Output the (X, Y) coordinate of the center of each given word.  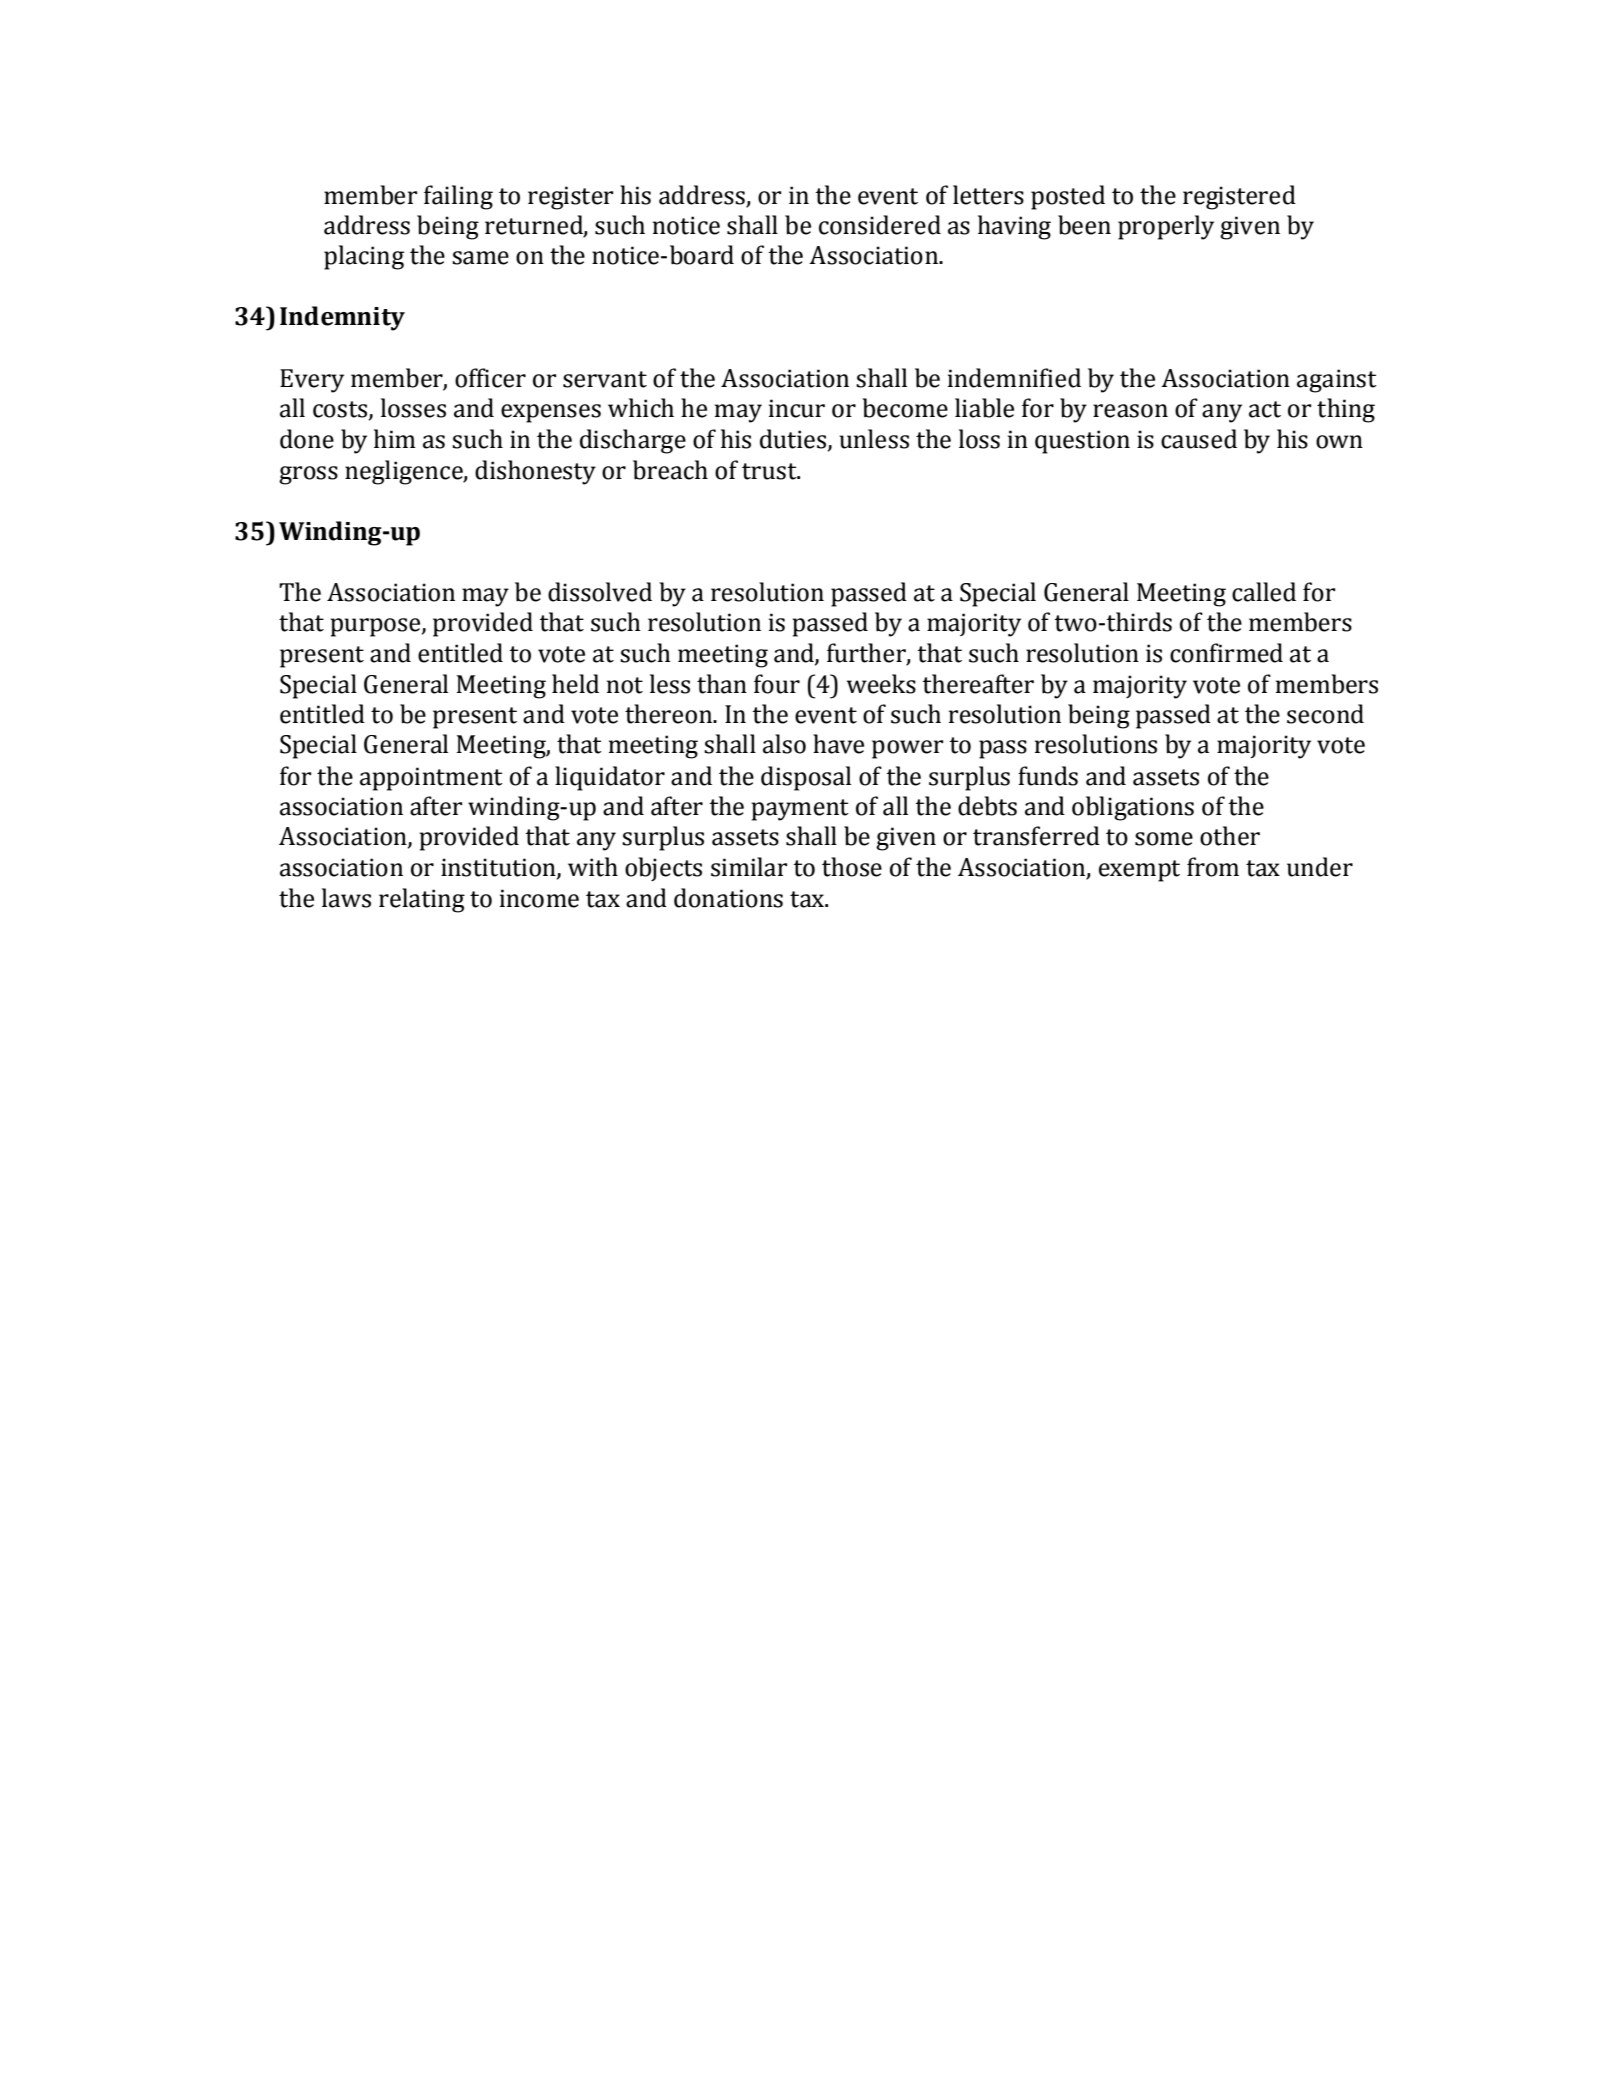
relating (422, 900)
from (1213, 867)
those (852, 867)
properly (1166, 227)
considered (880, 225)
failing (458, 197)
